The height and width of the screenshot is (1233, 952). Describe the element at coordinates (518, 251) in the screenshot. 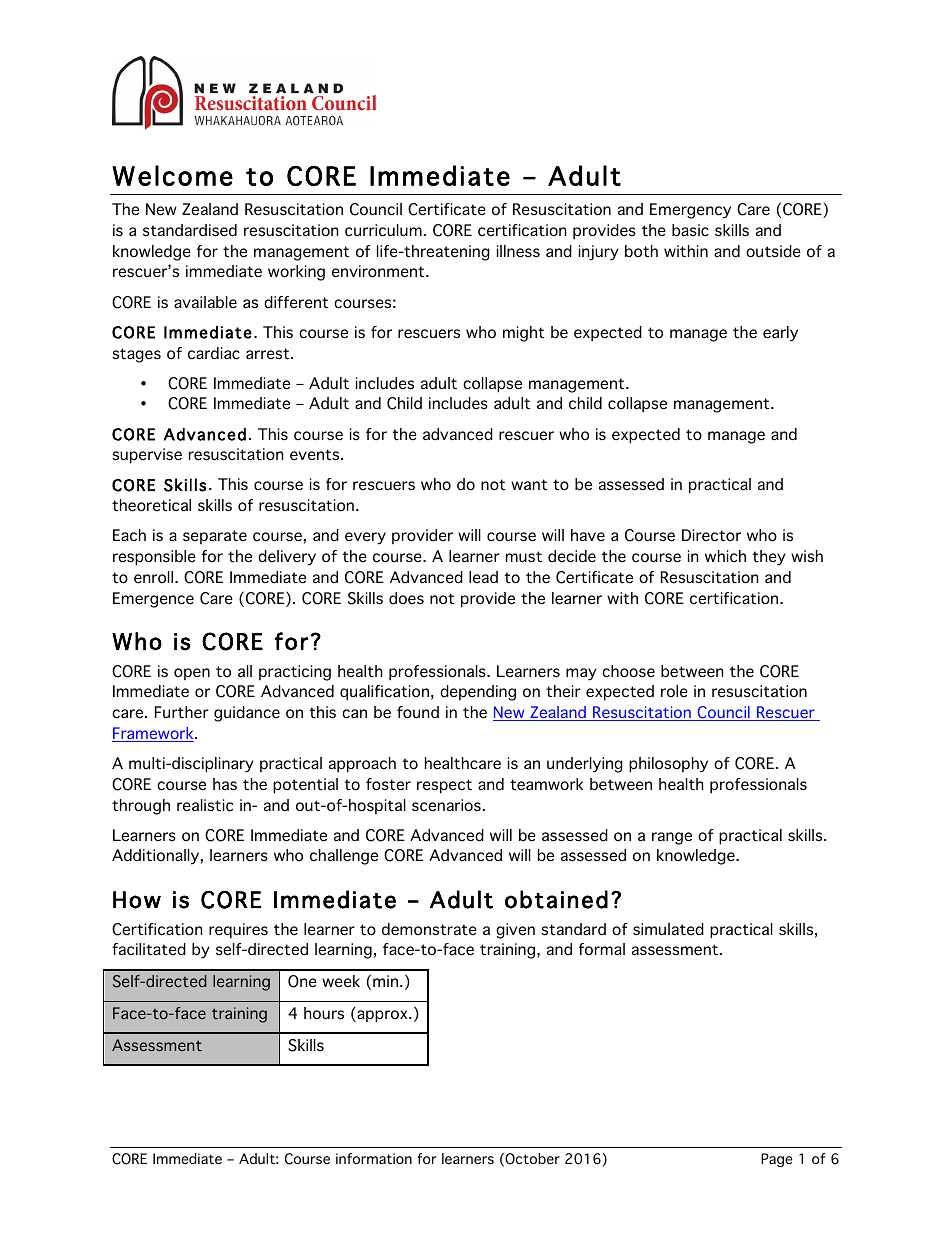

I see `illness` at that location.
